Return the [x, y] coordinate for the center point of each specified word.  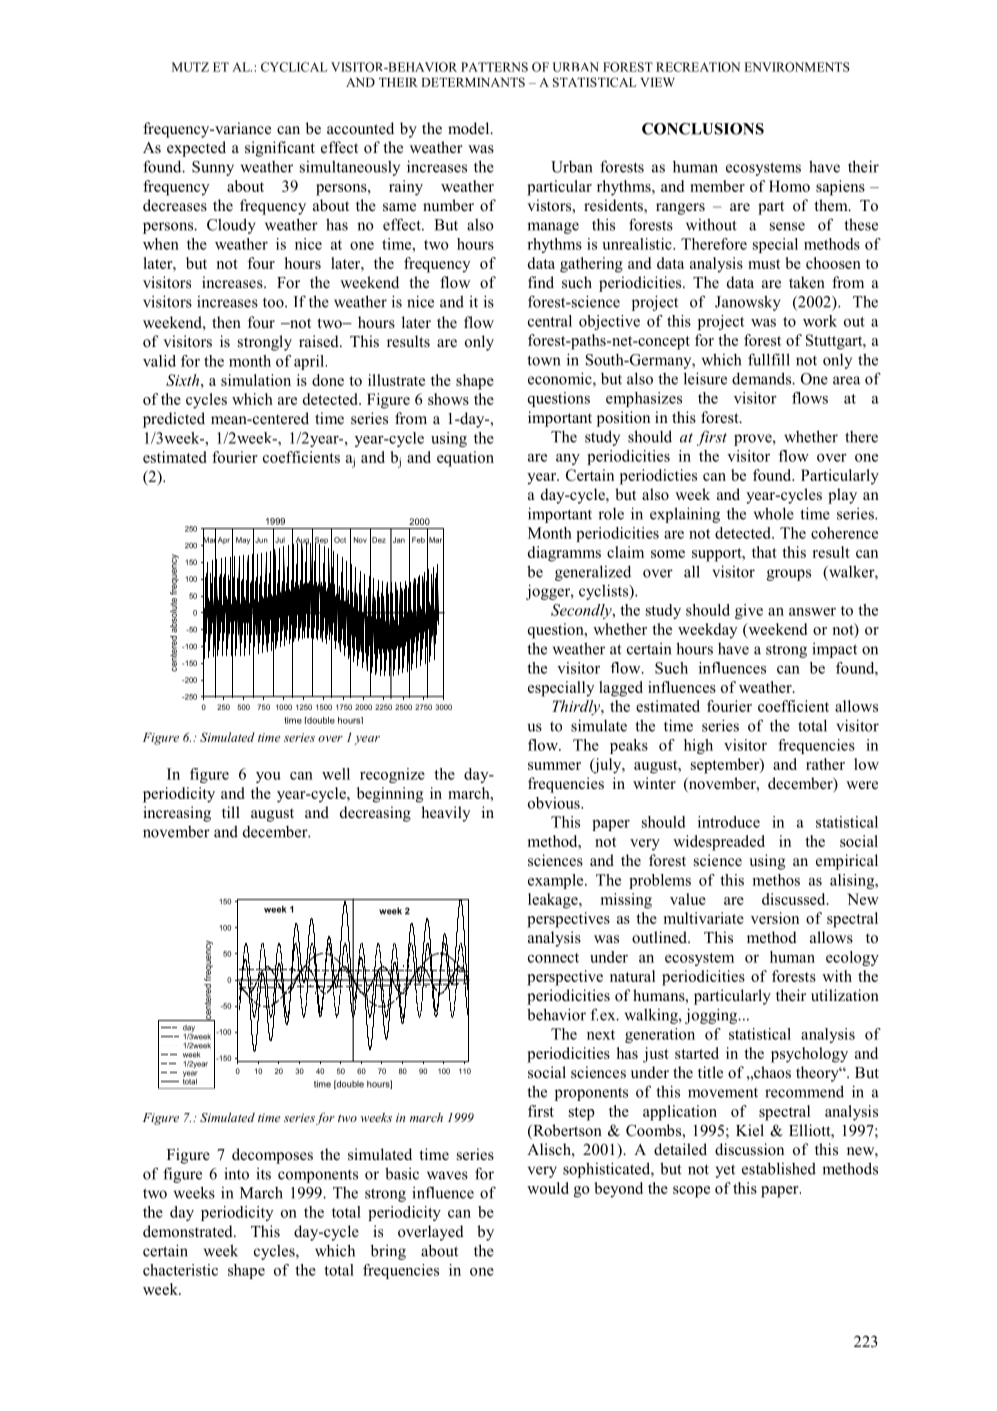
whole [774, 513]
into [236, 1174]
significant [280, 149]
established [779, 1168]
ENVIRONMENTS [797, 67]
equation [465, 459]
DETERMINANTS [473, 82]
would [548, 1188]
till [231, 812]
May [243, 541]
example [557, 881]
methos [776, 880]
